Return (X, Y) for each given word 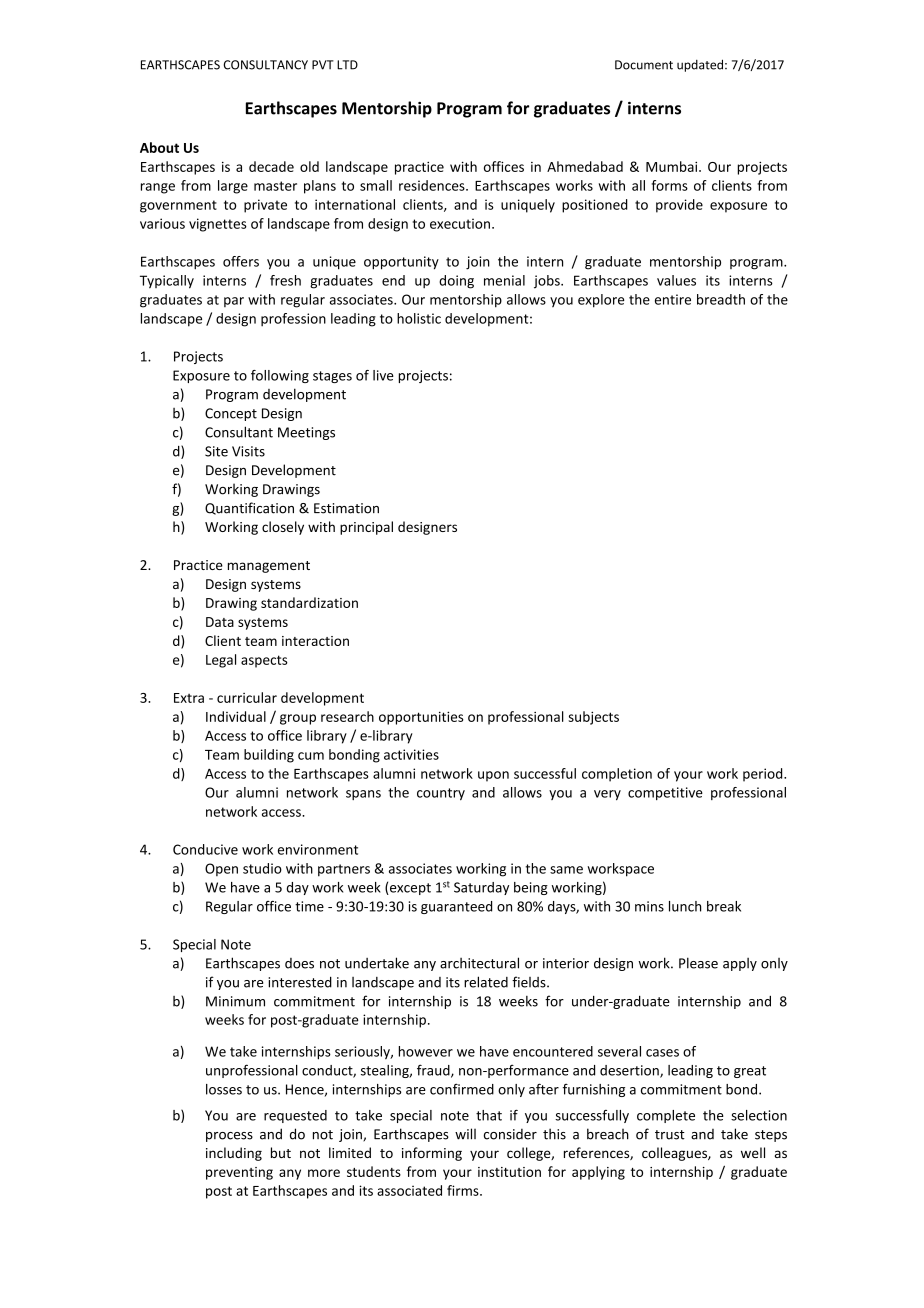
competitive (665, 793)
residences (433, 185)
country (441, 794)
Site (216, 451)
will (465, 1134)
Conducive (205, 849)
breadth (721, 299)
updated (700, 65)
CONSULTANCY (266, 65)
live (383, 375)
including (234, 1154)
